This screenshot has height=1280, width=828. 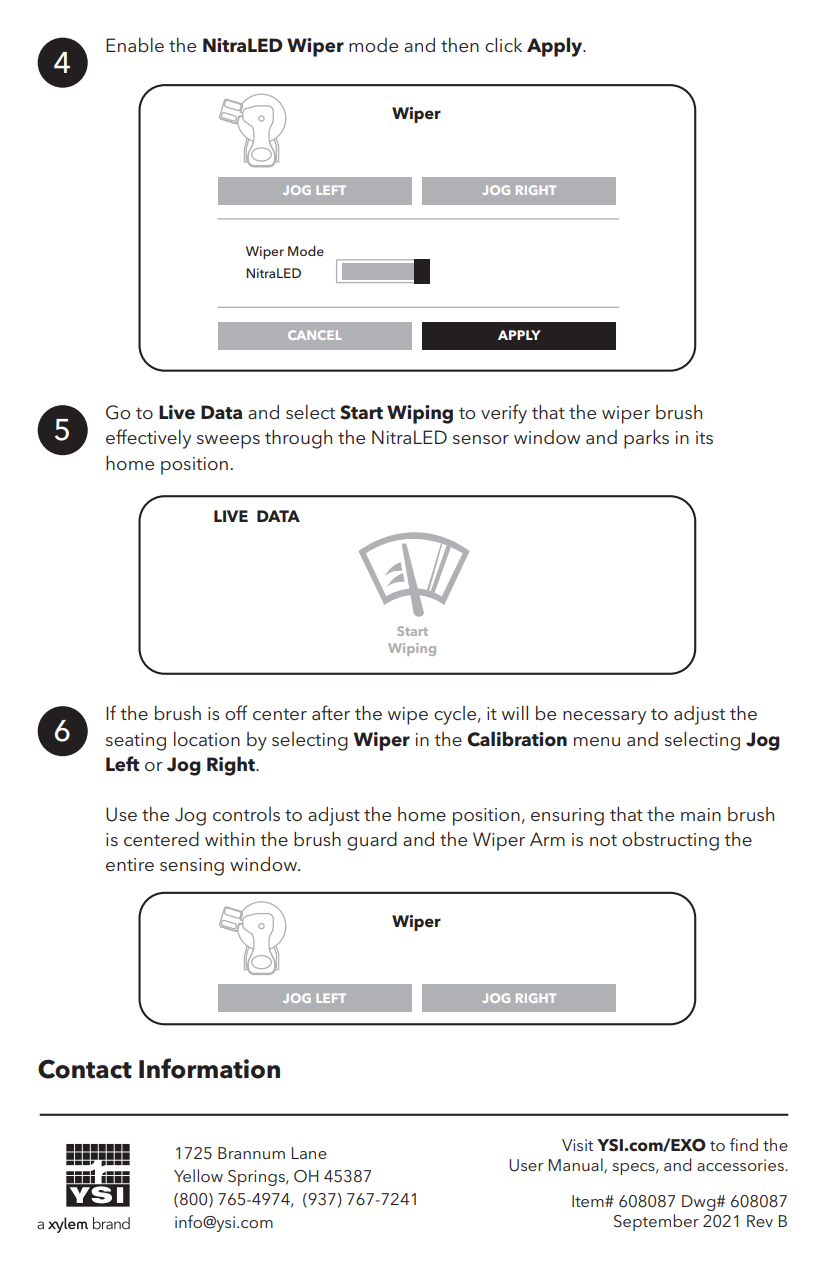 What do you see at coordinates (460, 44) in the screenshot?
I see `then` at bounding box center [460, 44].
